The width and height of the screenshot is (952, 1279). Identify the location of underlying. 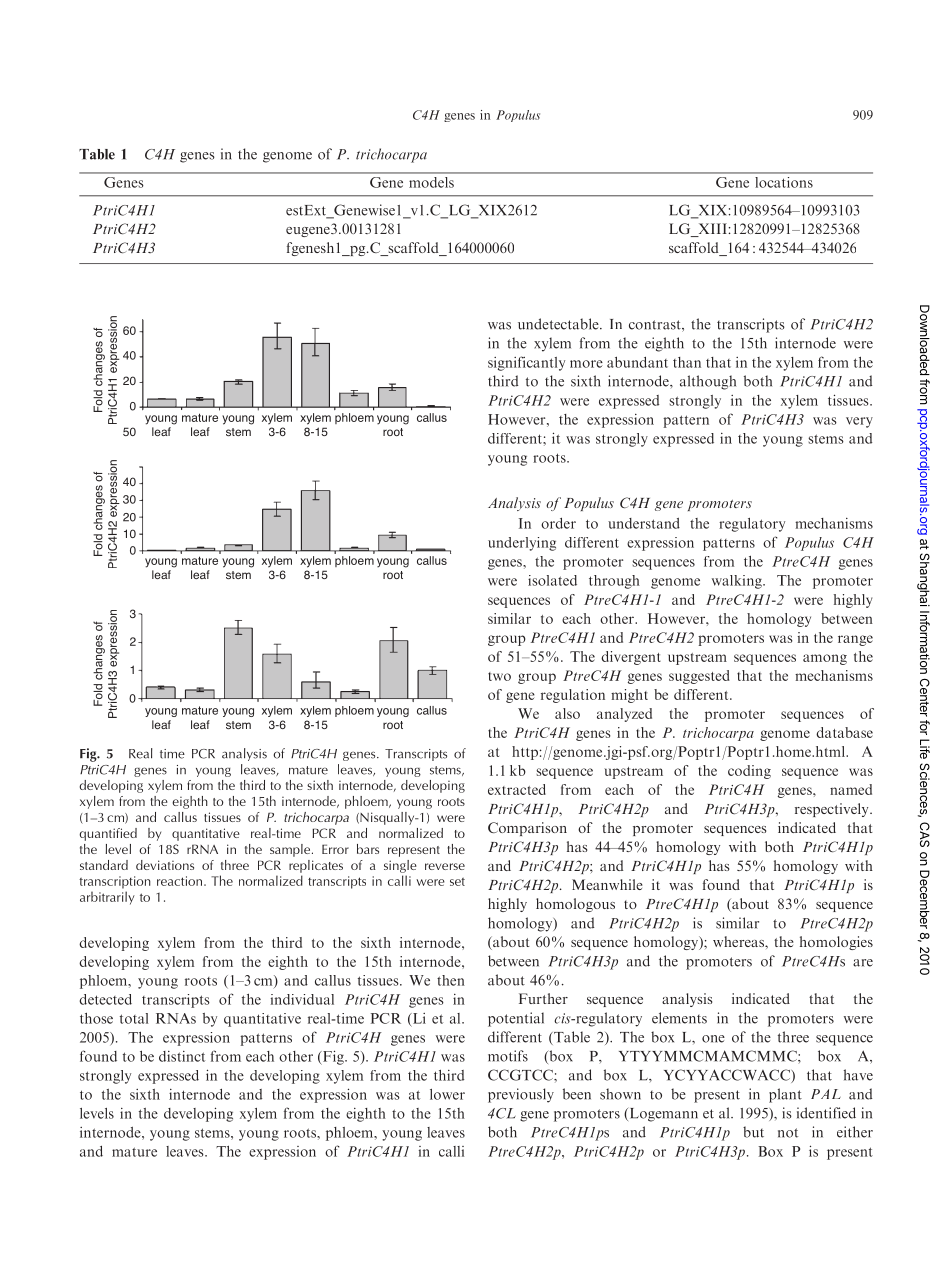
(522, 544).
